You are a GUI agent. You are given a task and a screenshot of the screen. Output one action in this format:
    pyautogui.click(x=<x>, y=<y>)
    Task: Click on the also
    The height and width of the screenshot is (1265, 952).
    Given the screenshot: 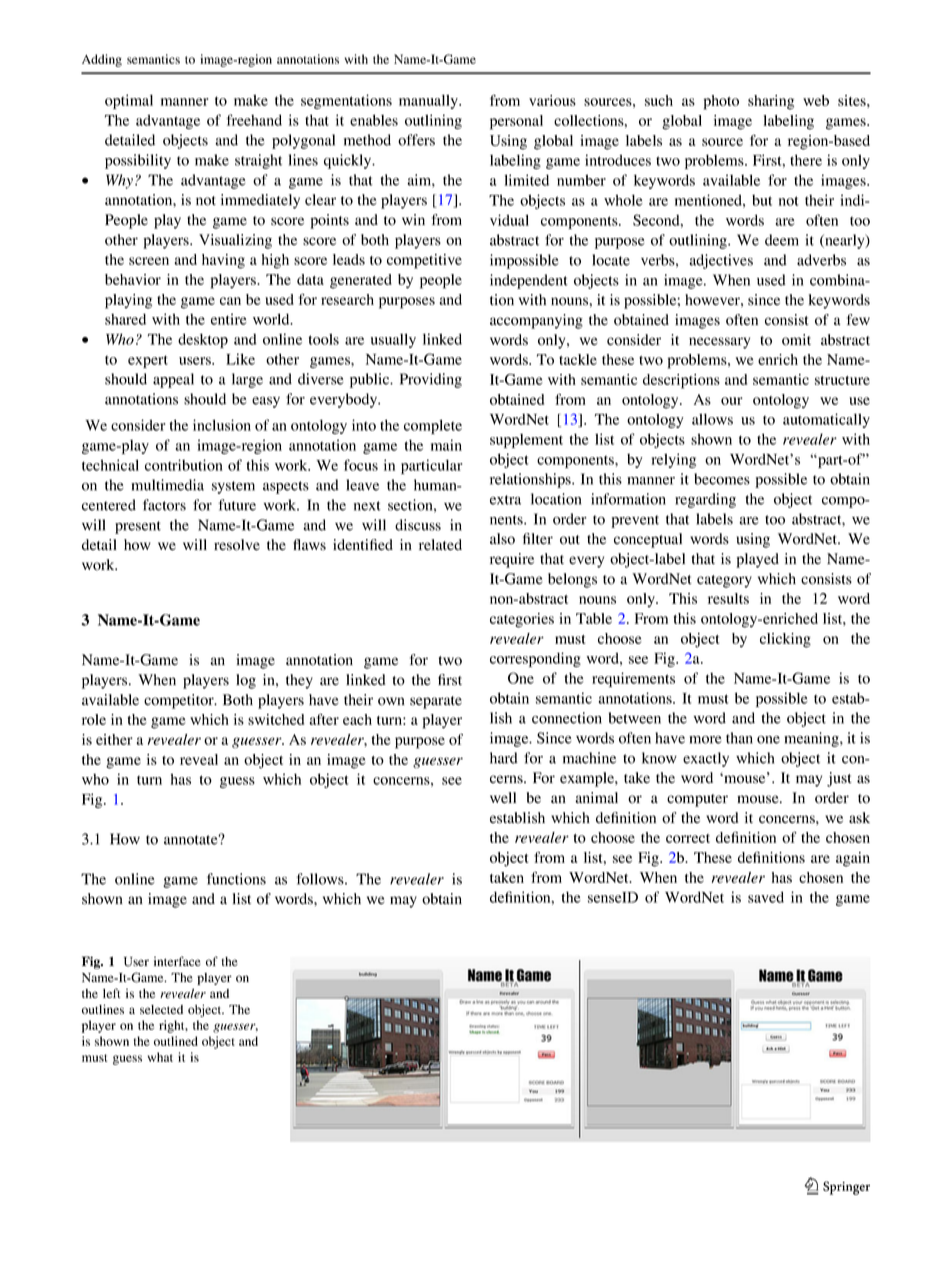 What is the action you would take?
    pyautogui.click(x=502, y=539)
